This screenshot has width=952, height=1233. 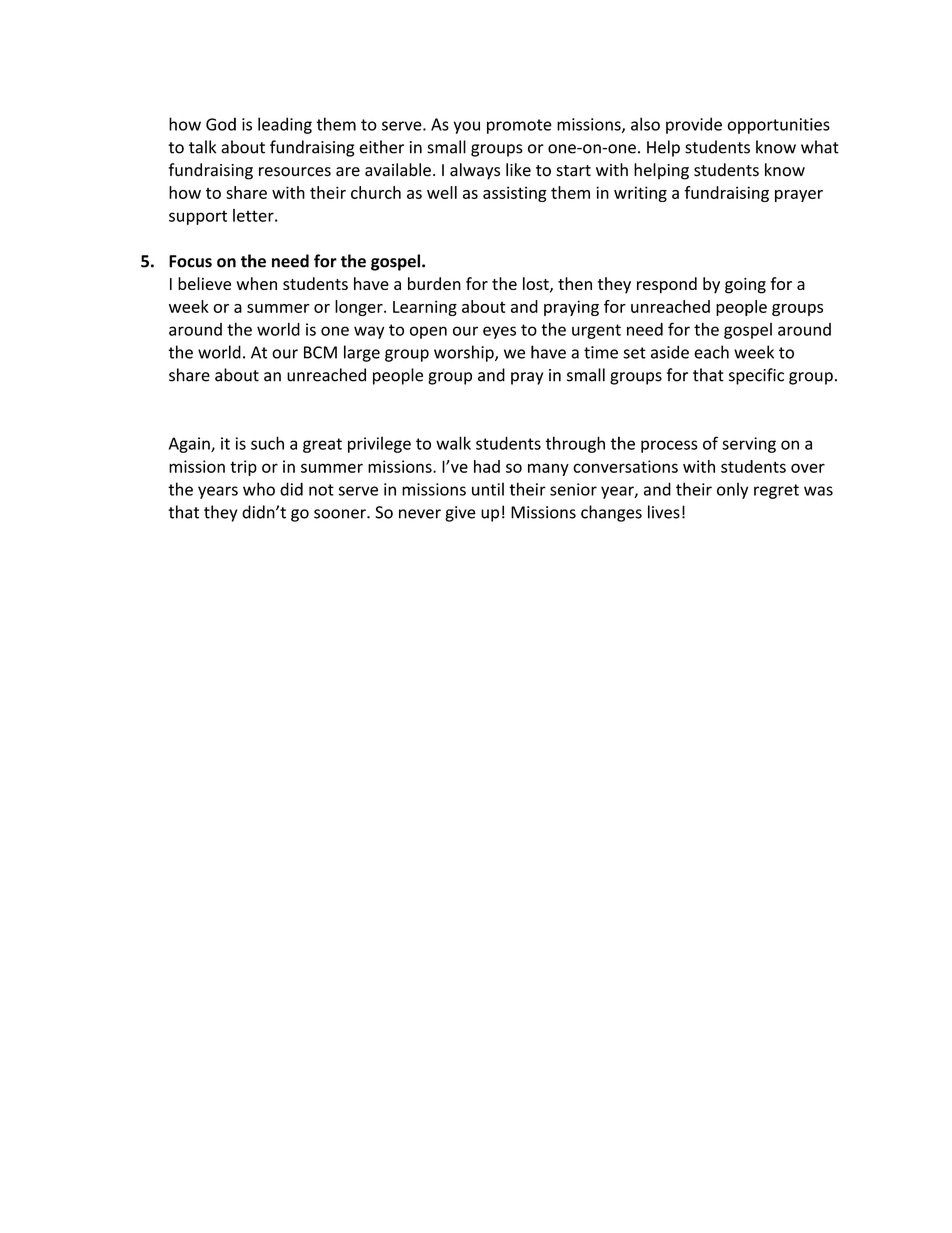 What do you see at coordinates (285, 125) in the screenshot?
I see `leading` at bounding box center [285, 125].
